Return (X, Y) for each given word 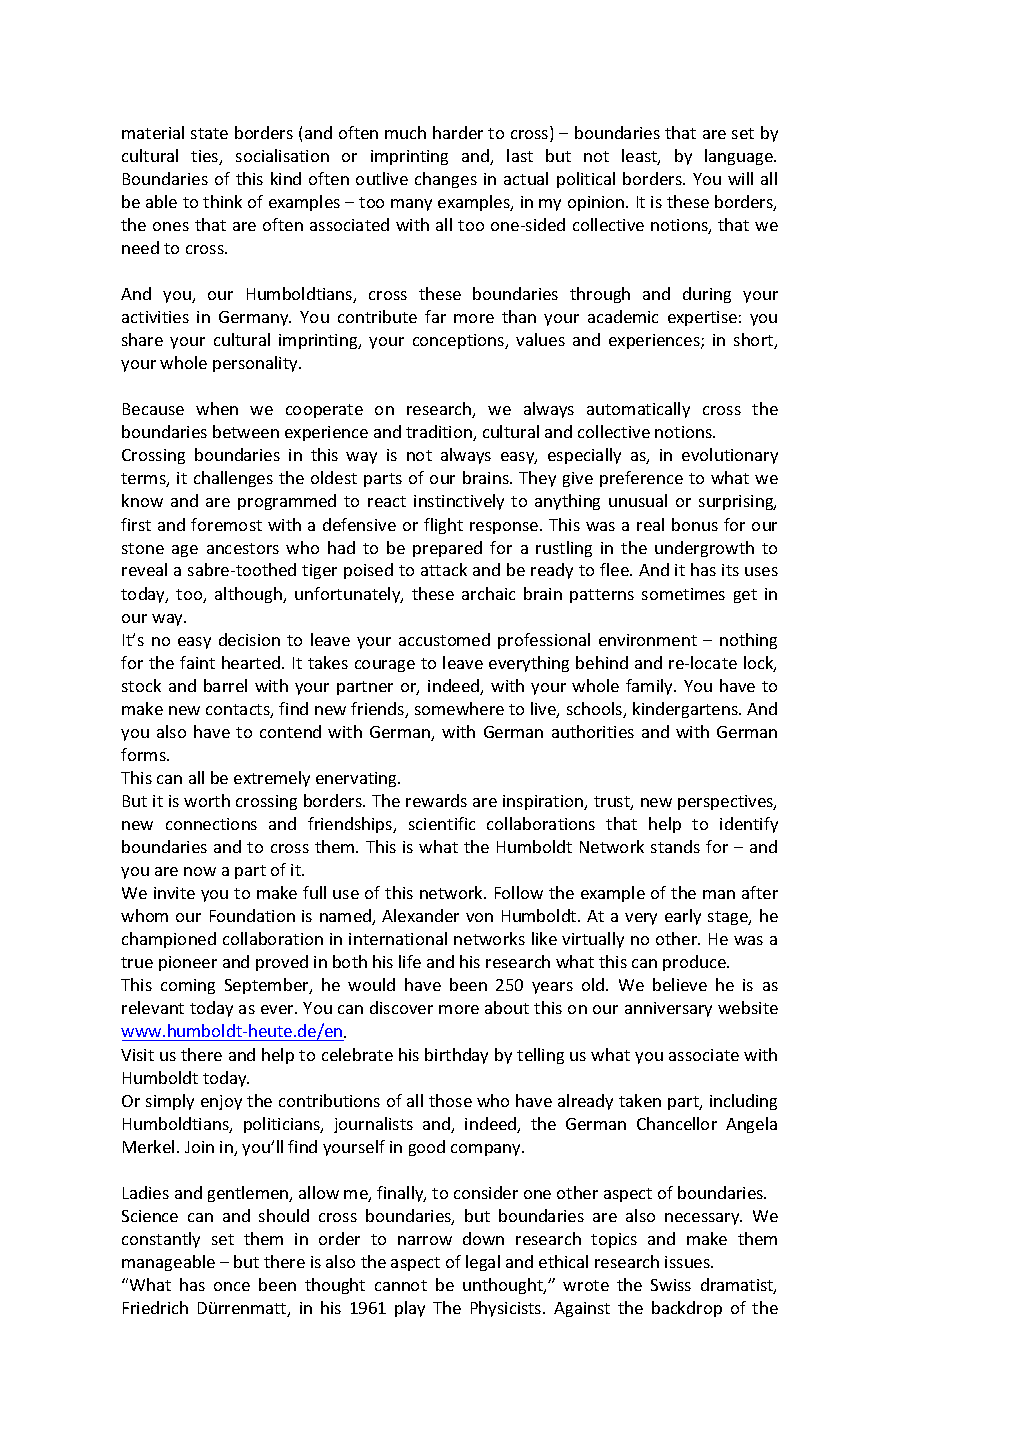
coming (188, 986)
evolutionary (730, 456)
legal (483, 1263)
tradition (440, 433)
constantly (161, 1240)
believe (680, 984)
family (650, 687)
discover (401, 1007)
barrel (225, 685)
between (246, 431)
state (209, 133)
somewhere (459, 708)
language (740, 157)
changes (446, 180)
